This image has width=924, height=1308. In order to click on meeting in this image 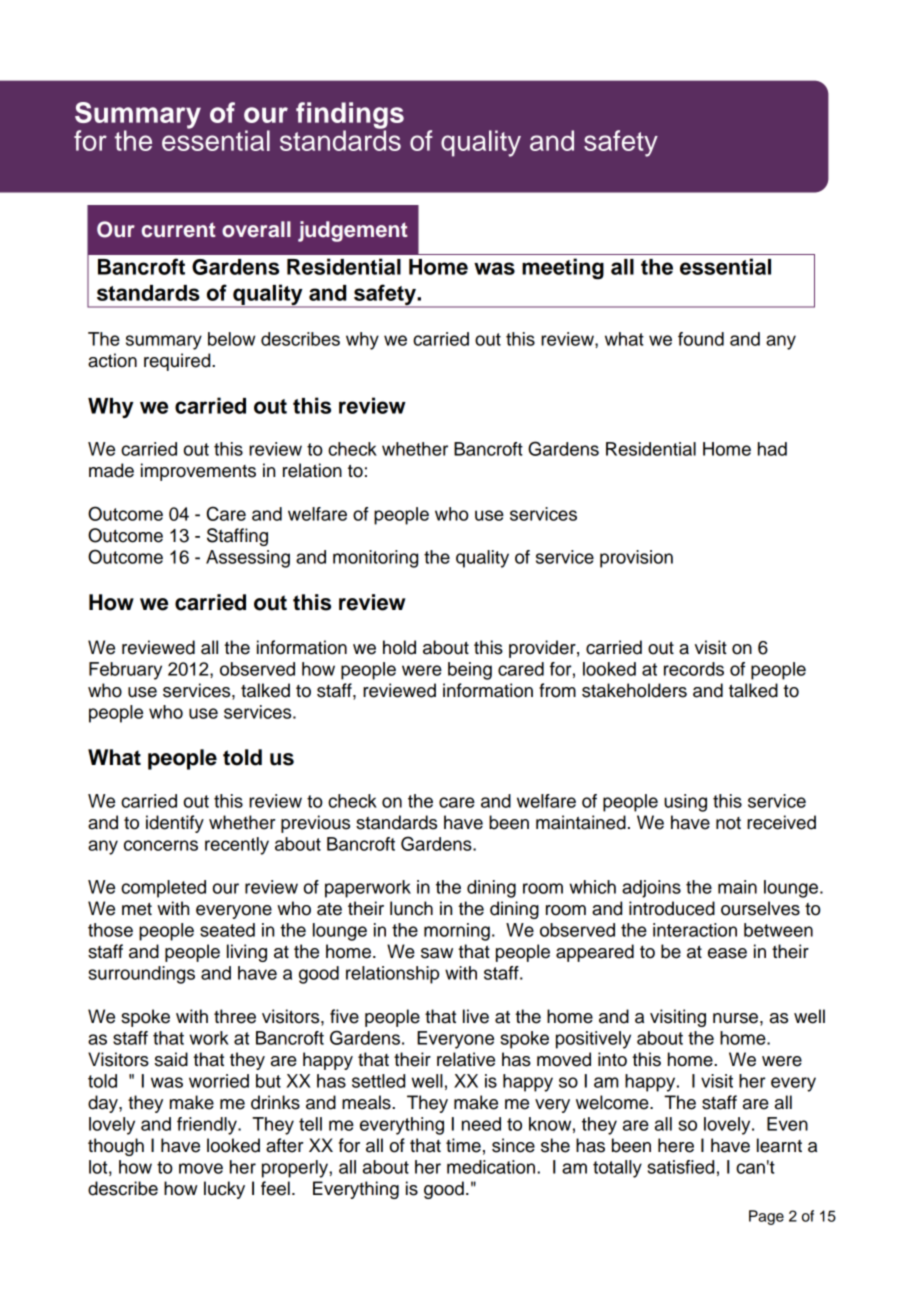, I will do `click(563, 269)`.
